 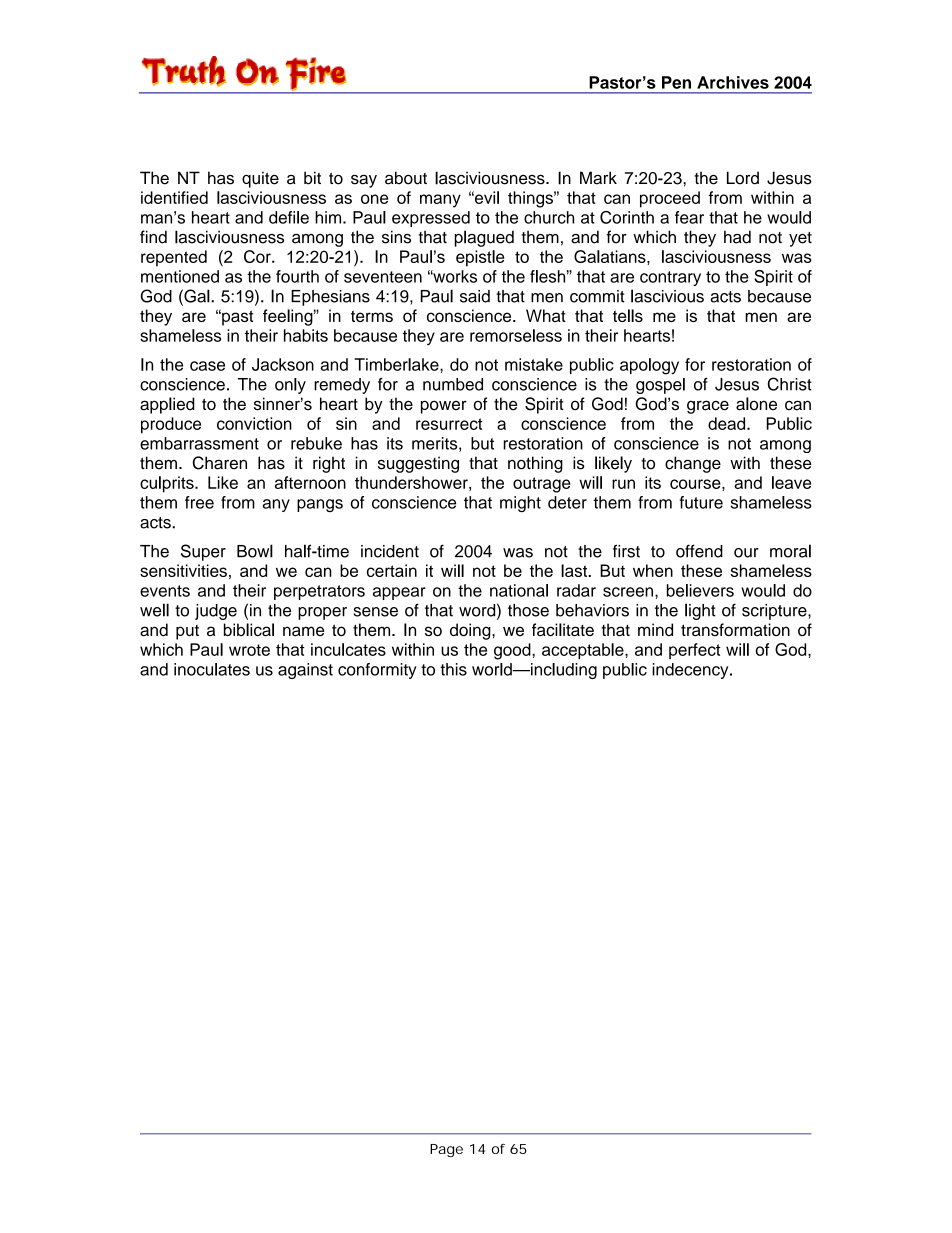 I want to click on indecency, so click(x=691, y=671).
